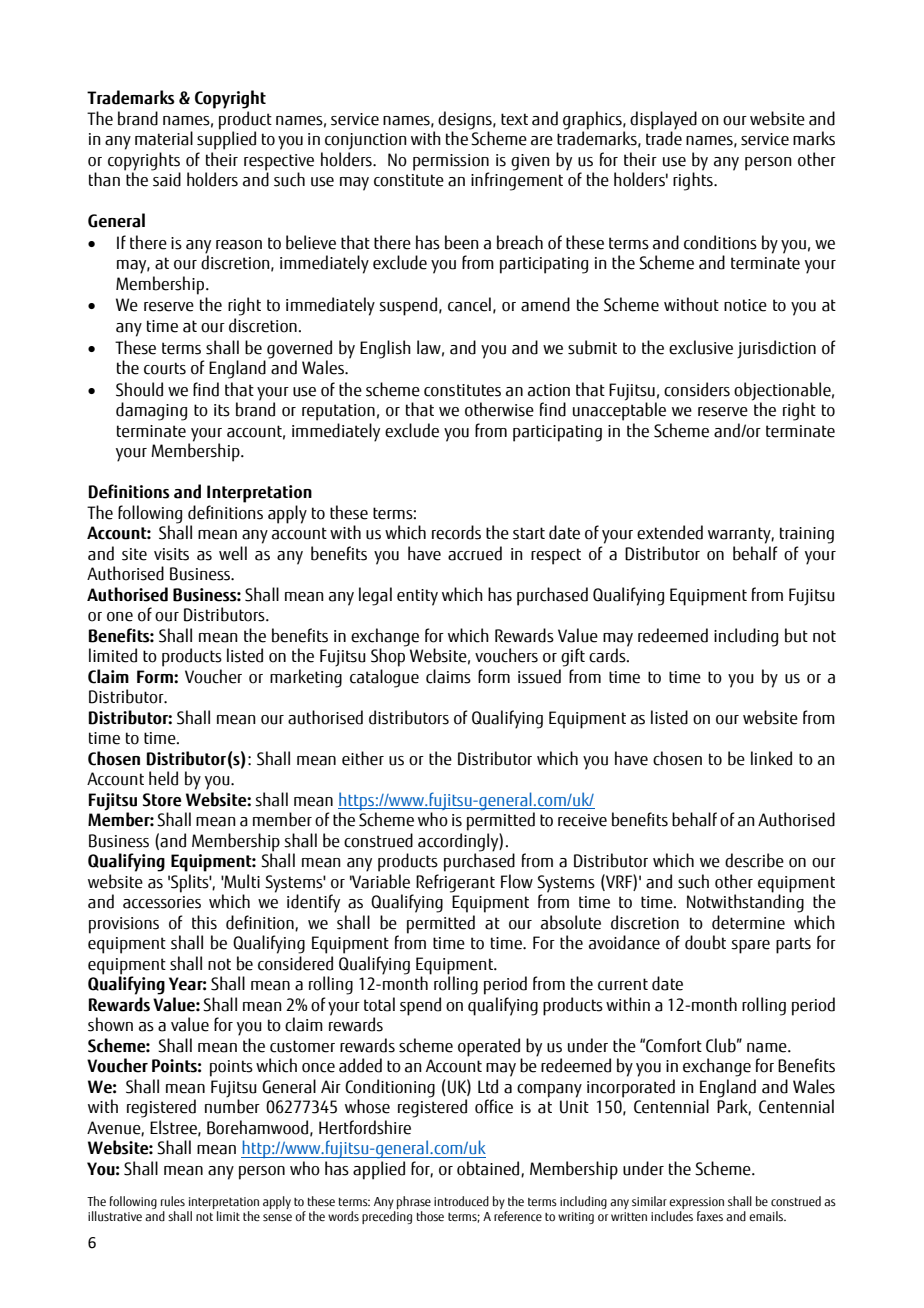 The width and height of the screenshot is (924, 1308). I want to click on describe, so click(754, 860).
